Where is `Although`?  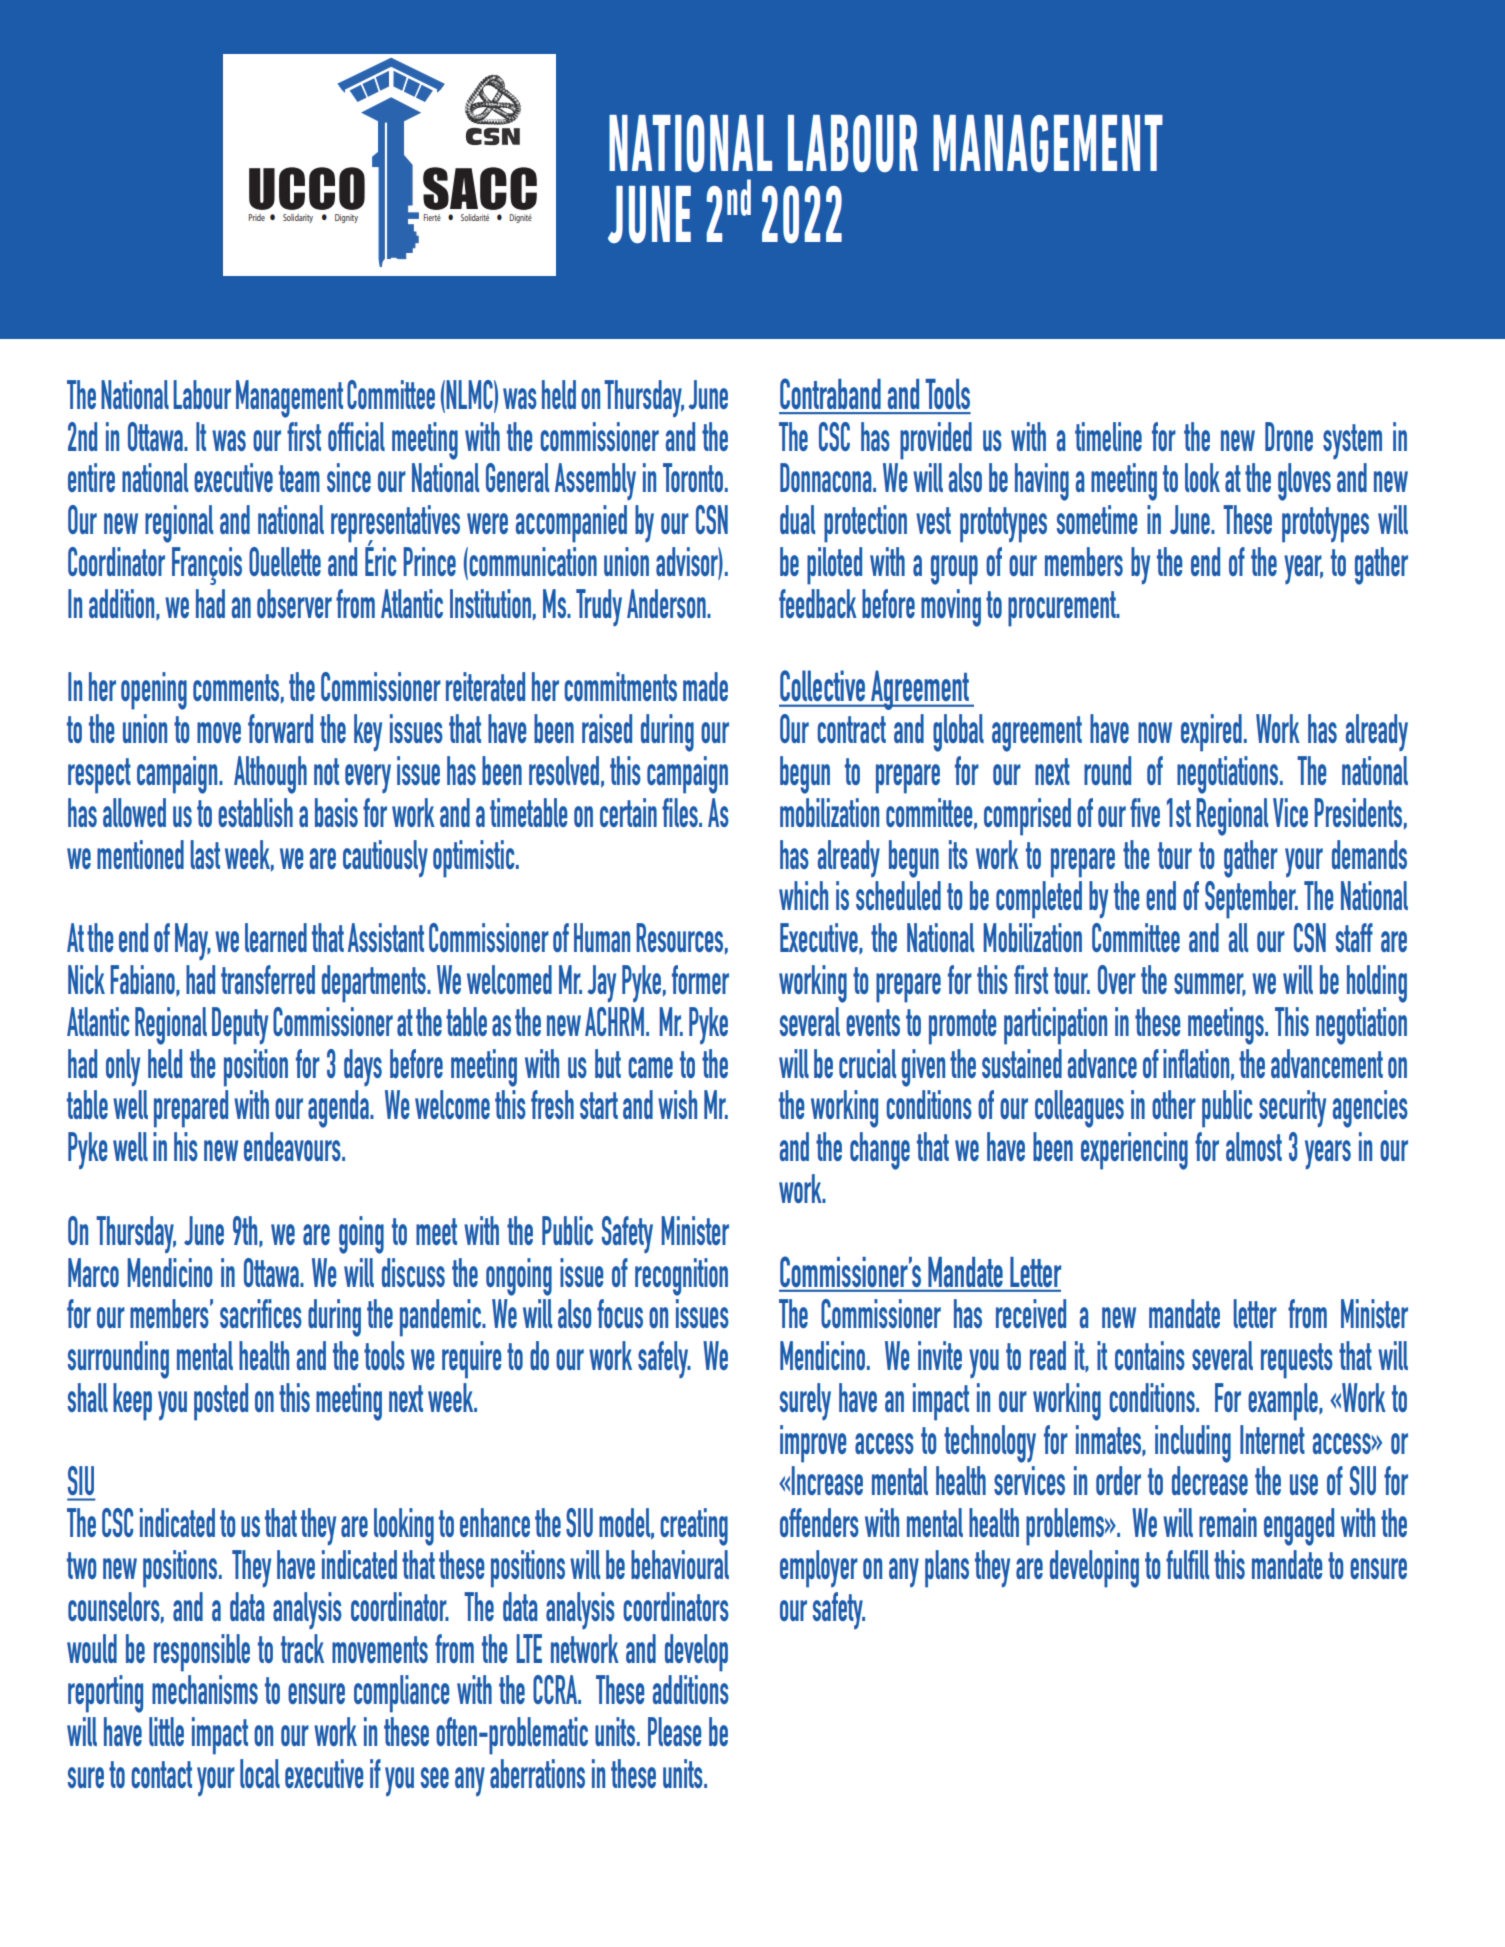 Although is located at coordinates (270, 775).
